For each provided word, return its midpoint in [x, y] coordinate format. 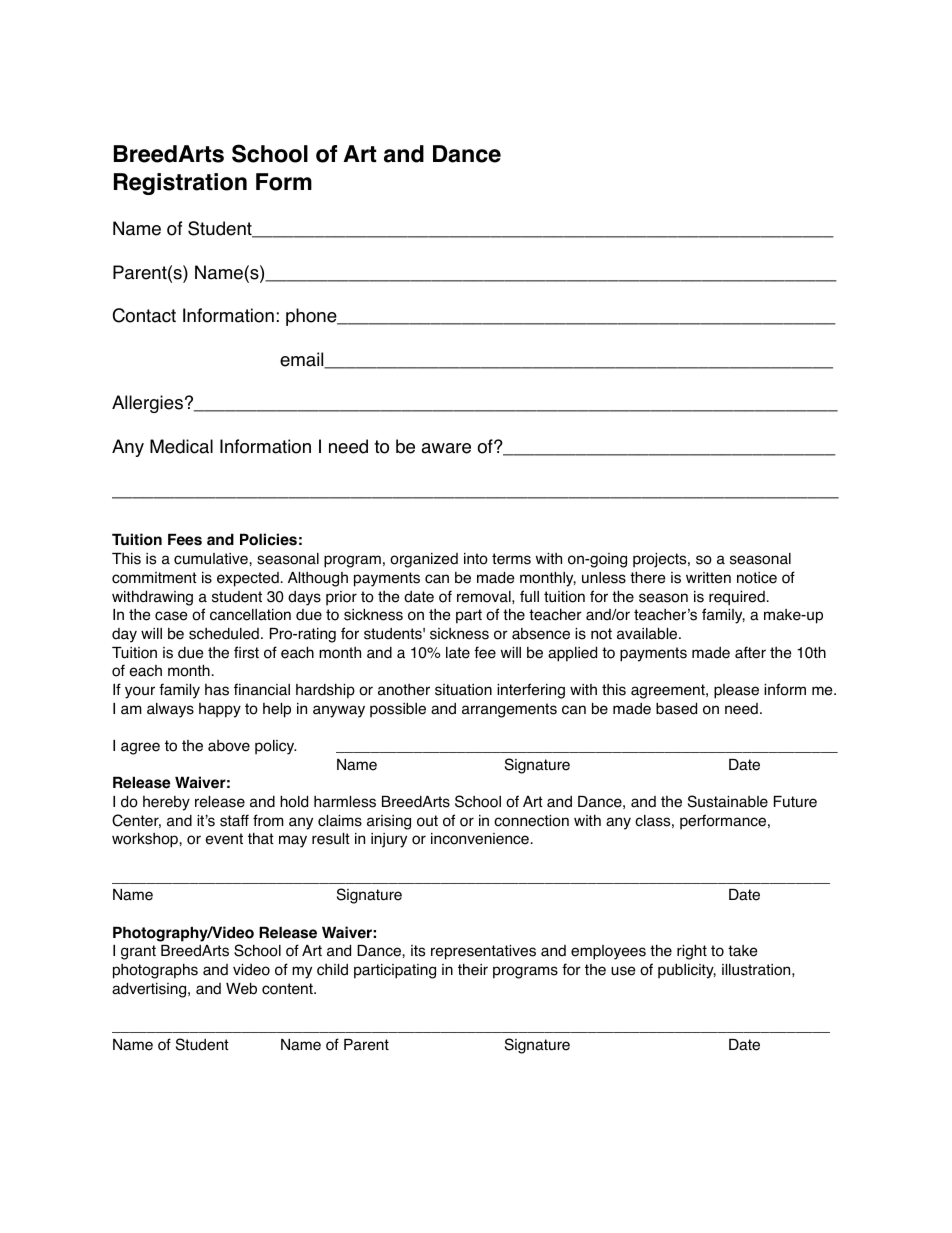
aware [446, 448]
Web [241, 988]
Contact [144, 315]
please [736, 691]
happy [220, 710]
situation [463, 690]
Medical [181, 446]
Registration [180, 184]
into [476, 559]
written [708, 578]
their [473, 969]
